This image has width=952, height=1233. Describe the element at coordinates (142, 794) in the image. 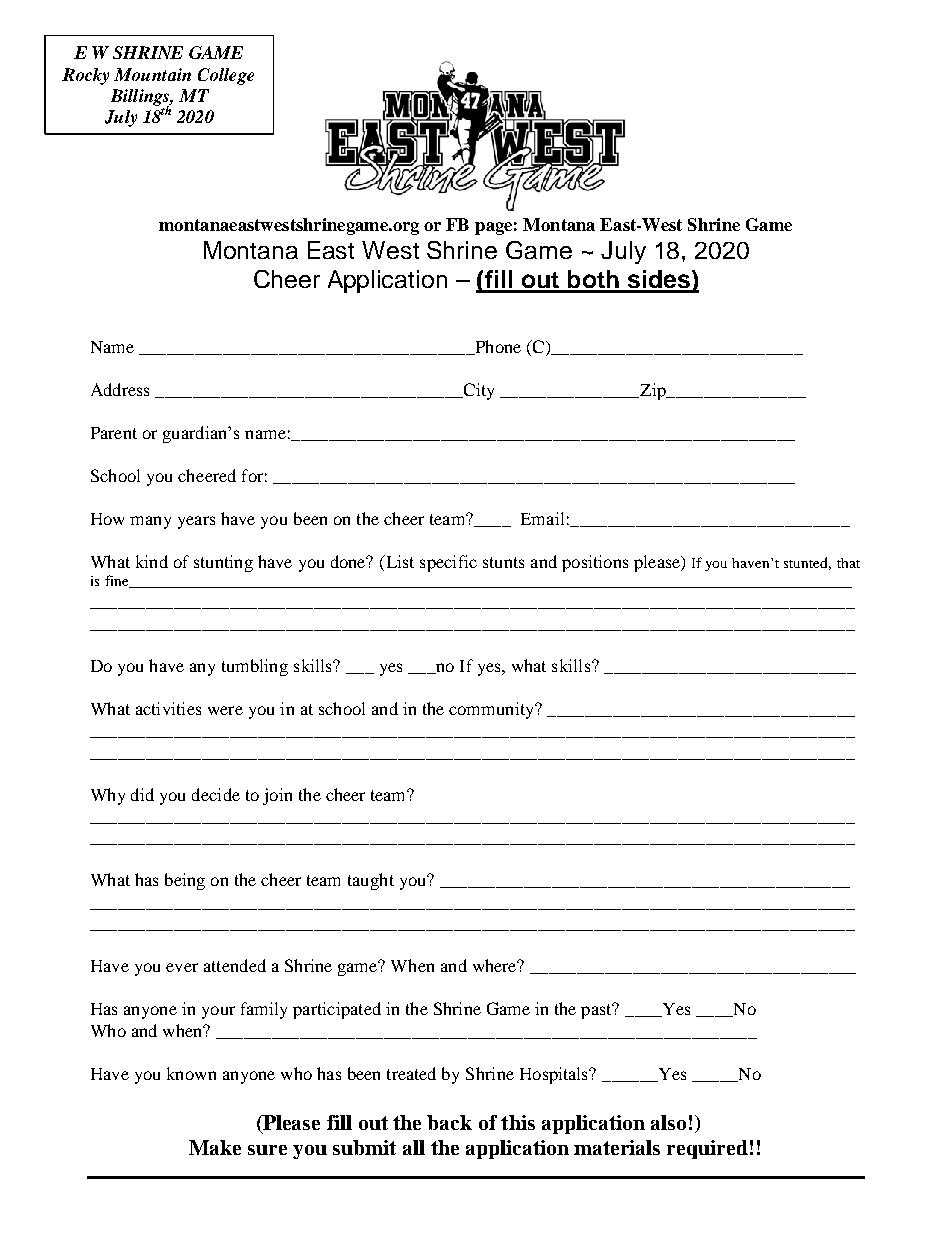

I see `did` at that location.
